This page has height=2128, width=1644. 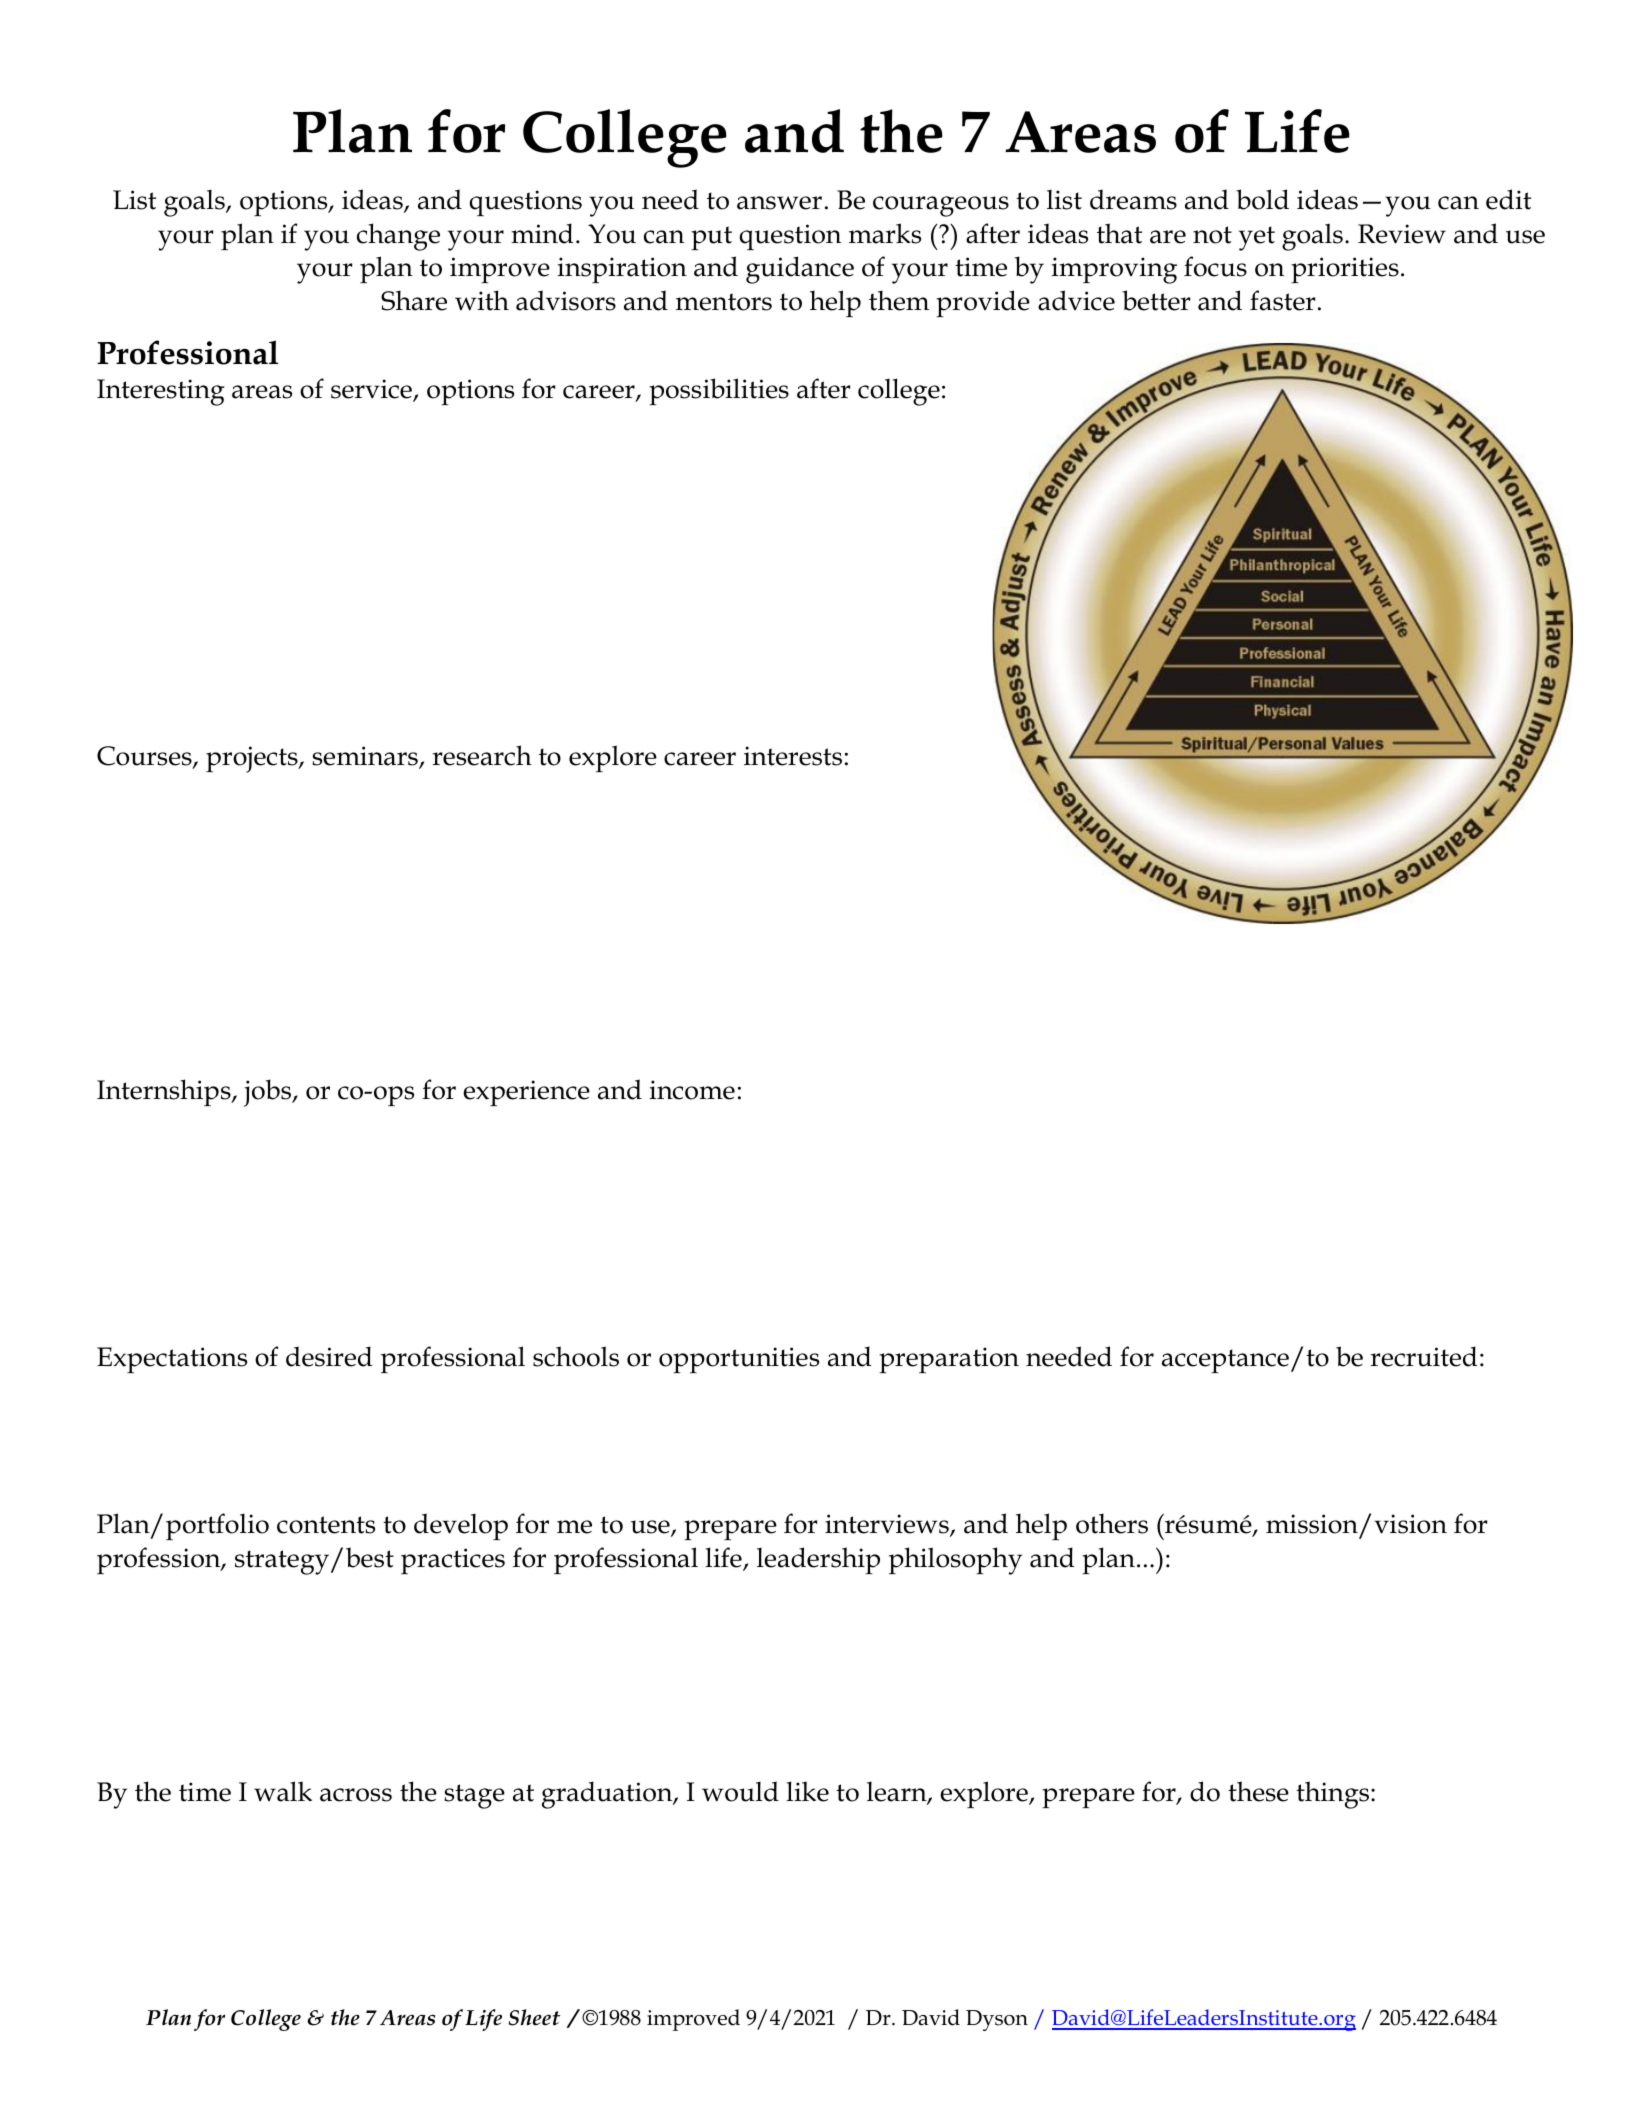 What do you see at coordinates (269, 1093) in the page?
I see `jobs` at bounding box center [269, 1093].
